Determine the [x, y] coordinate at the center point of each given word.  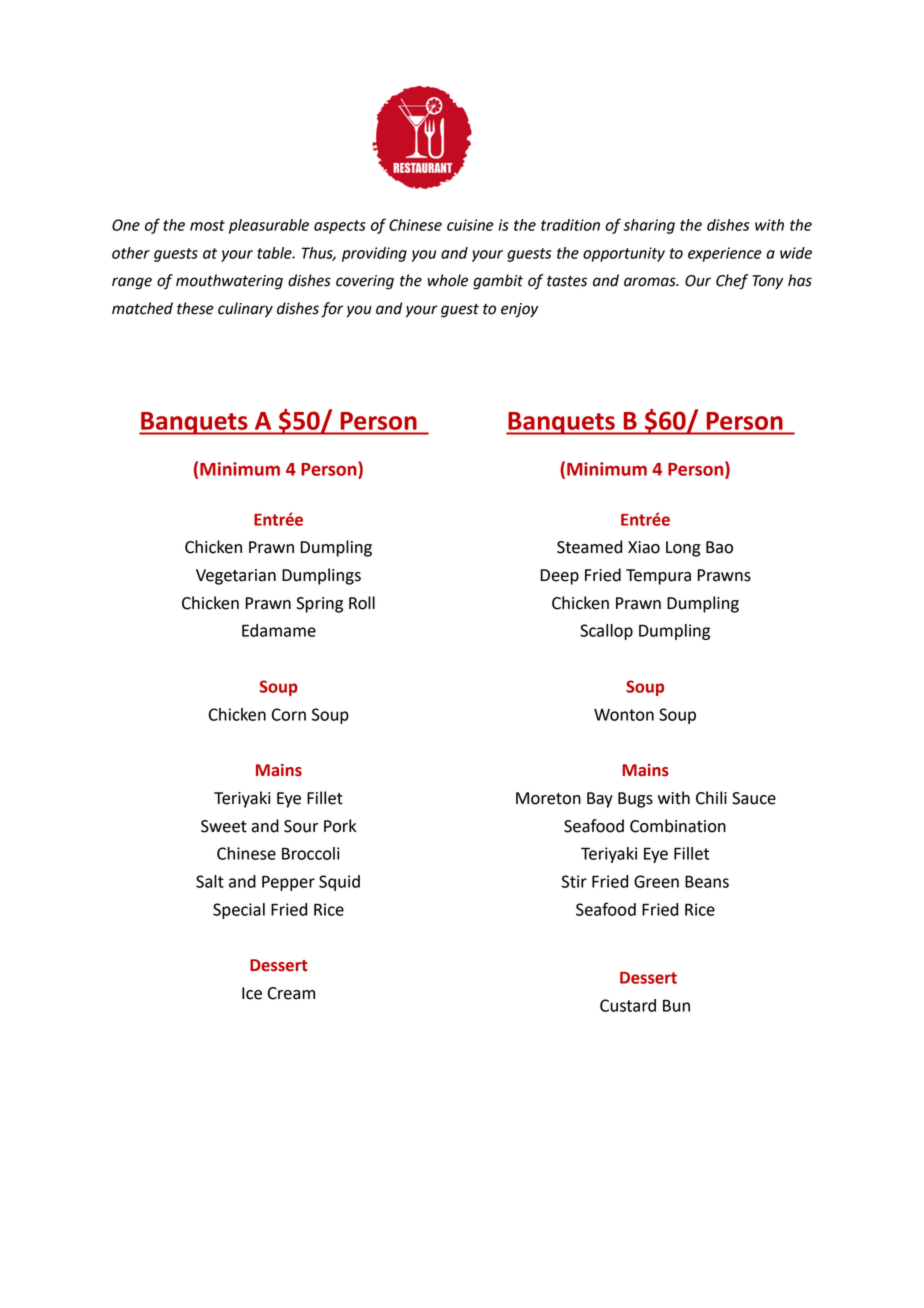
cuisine [470, 225]
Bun [676, 1005]
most [207, 225]
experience [725, 254]
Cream [291, 993]
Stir [574, 881]
